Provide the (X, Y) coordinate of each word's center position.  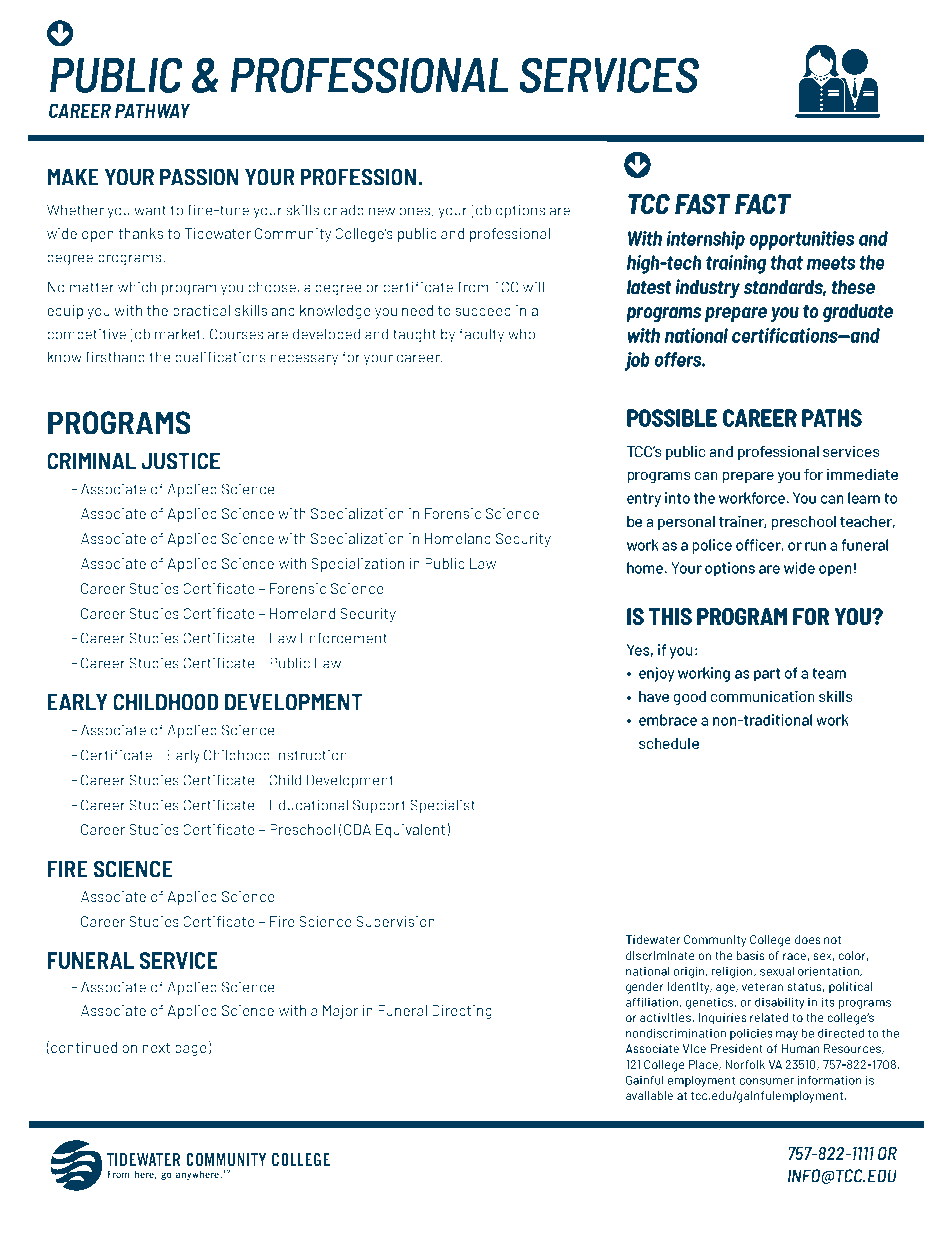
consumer (767, 1081)
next (156, 1048)
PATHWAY (152, 110)
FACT (763, 204)
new (382, 211)
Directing (462, 1012)
